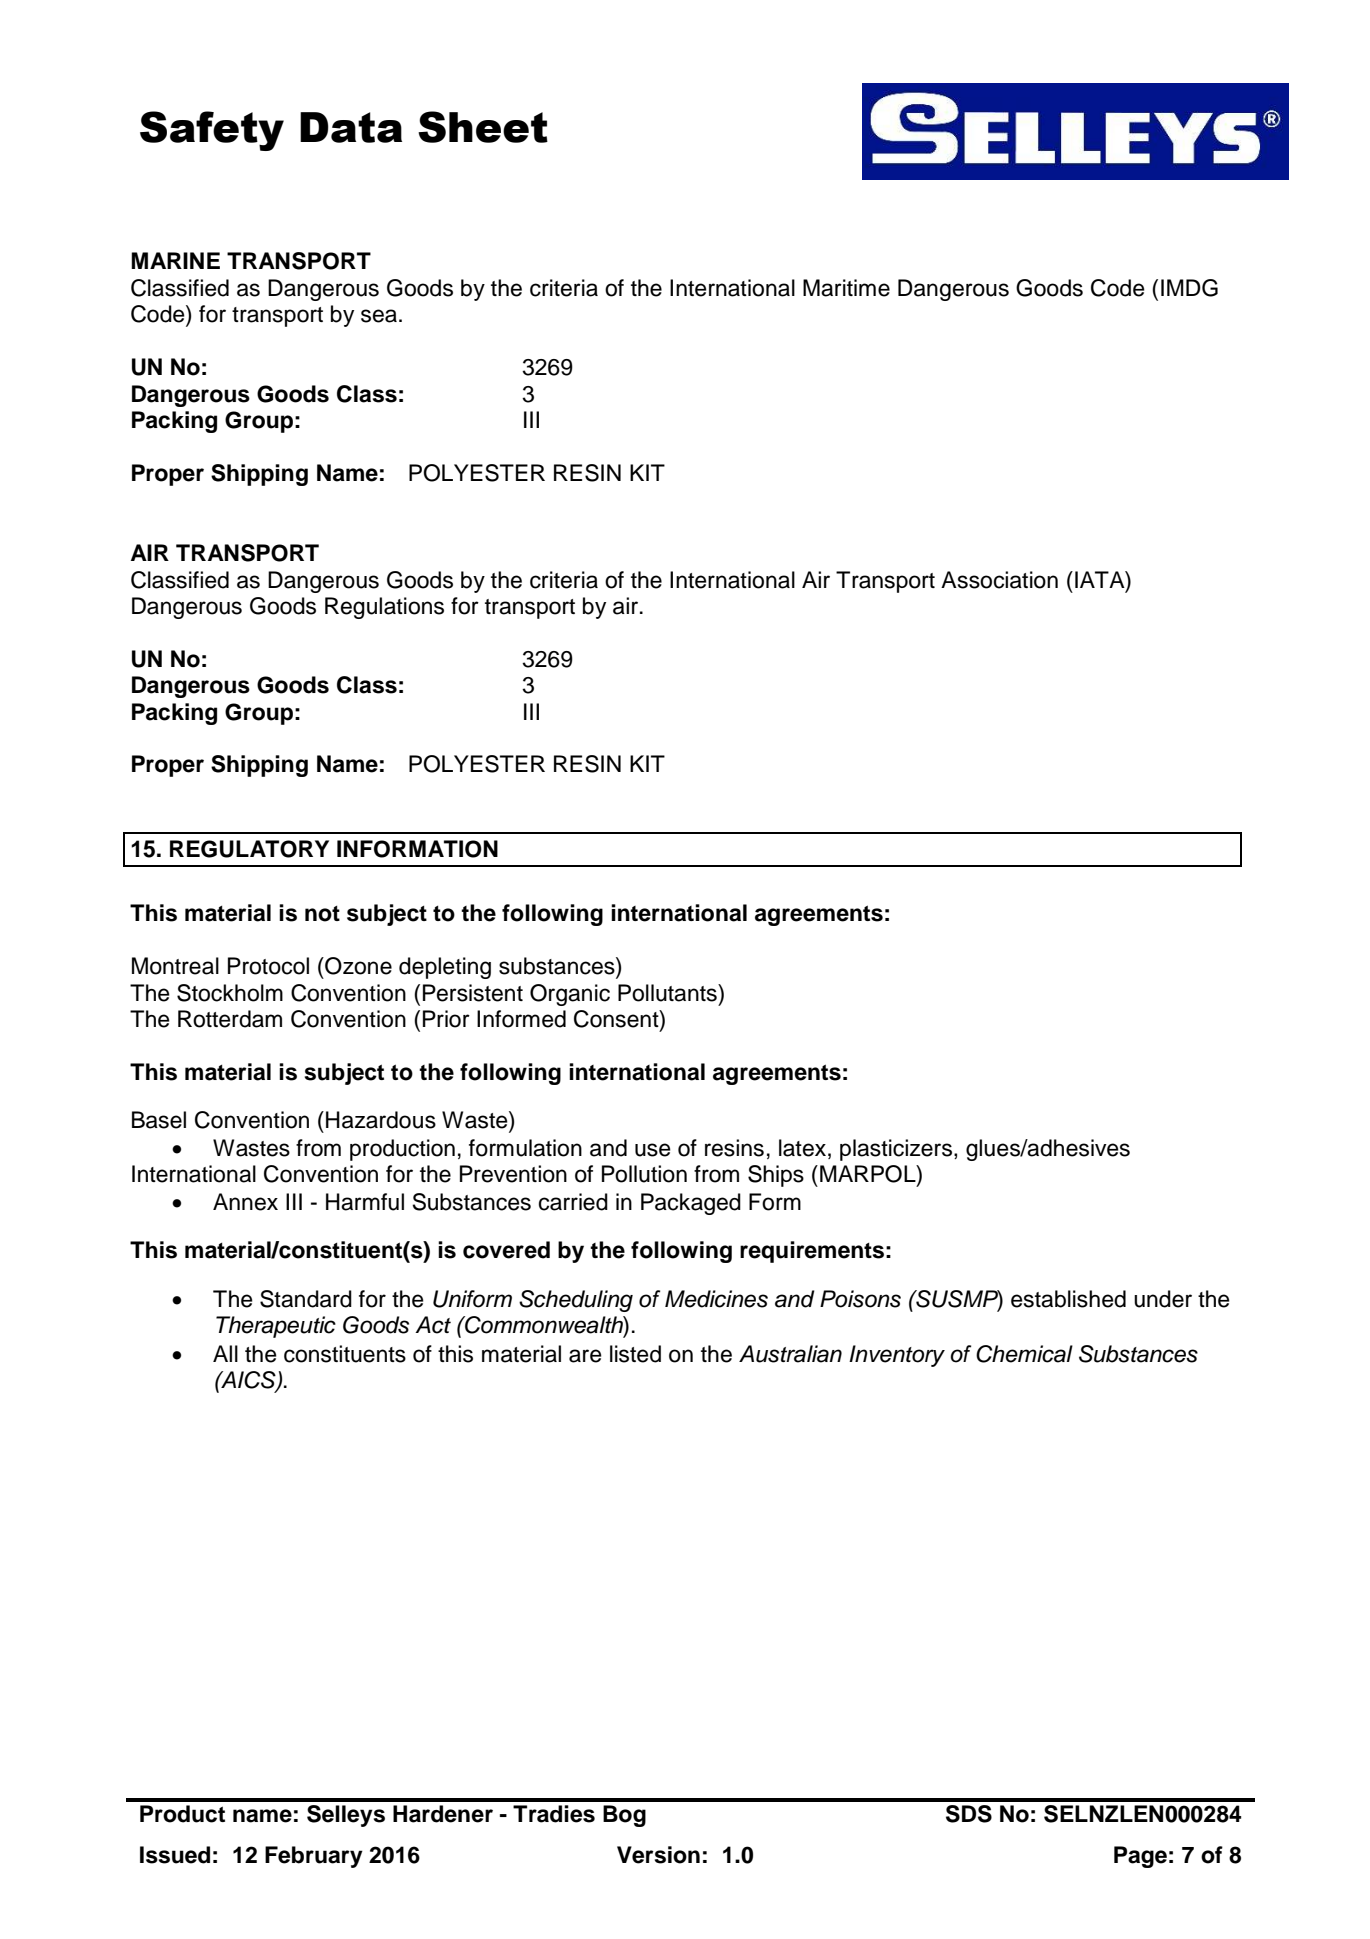 The image size is (1370, 1939). Describe the element at coordinates (249, 849) in the screenshot. I see `REGULATORY` at that location.
